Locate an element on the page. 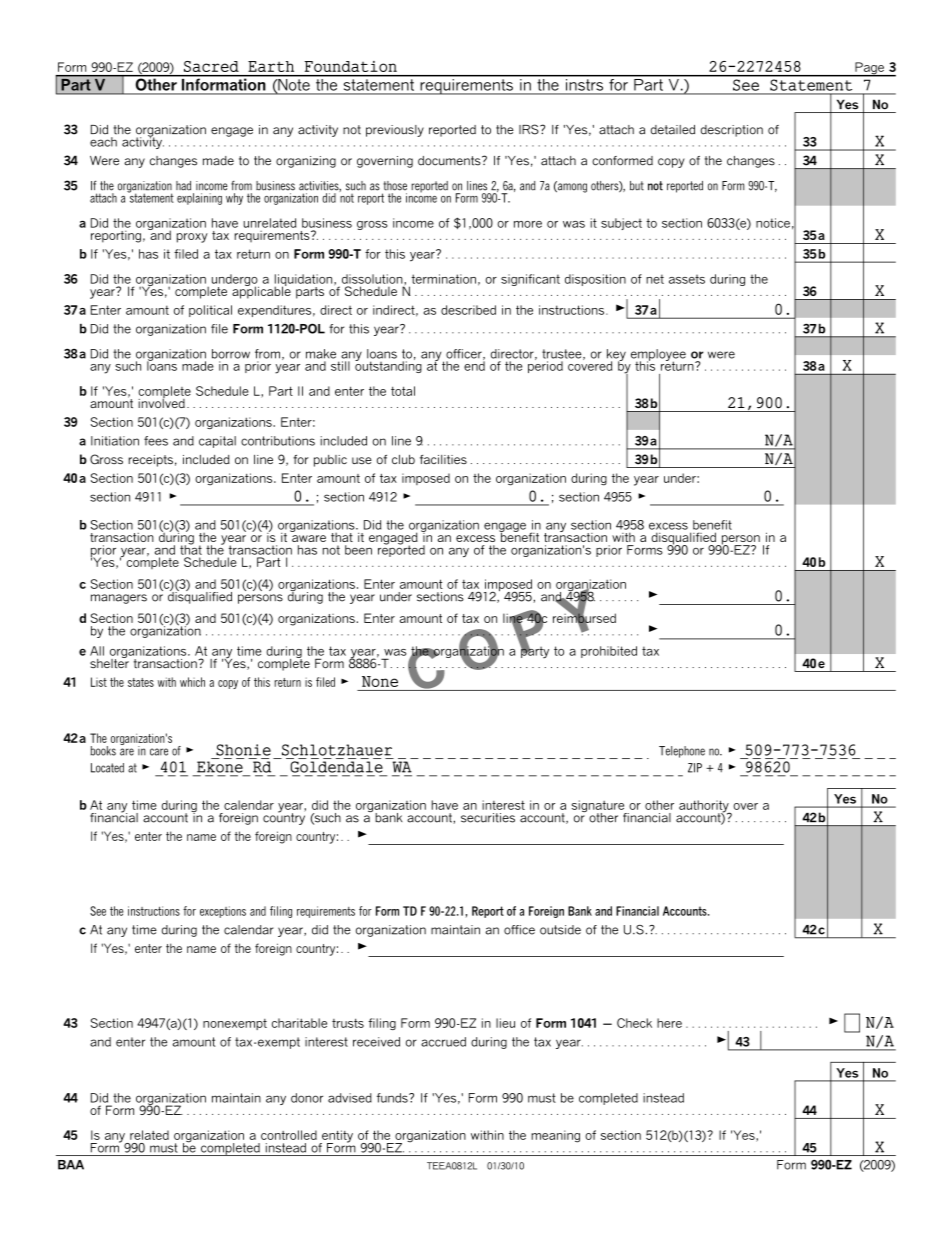 Image resolution: width=952 pixels, height=1233 pixels. prohibited is located at coordinates (609, 652).
